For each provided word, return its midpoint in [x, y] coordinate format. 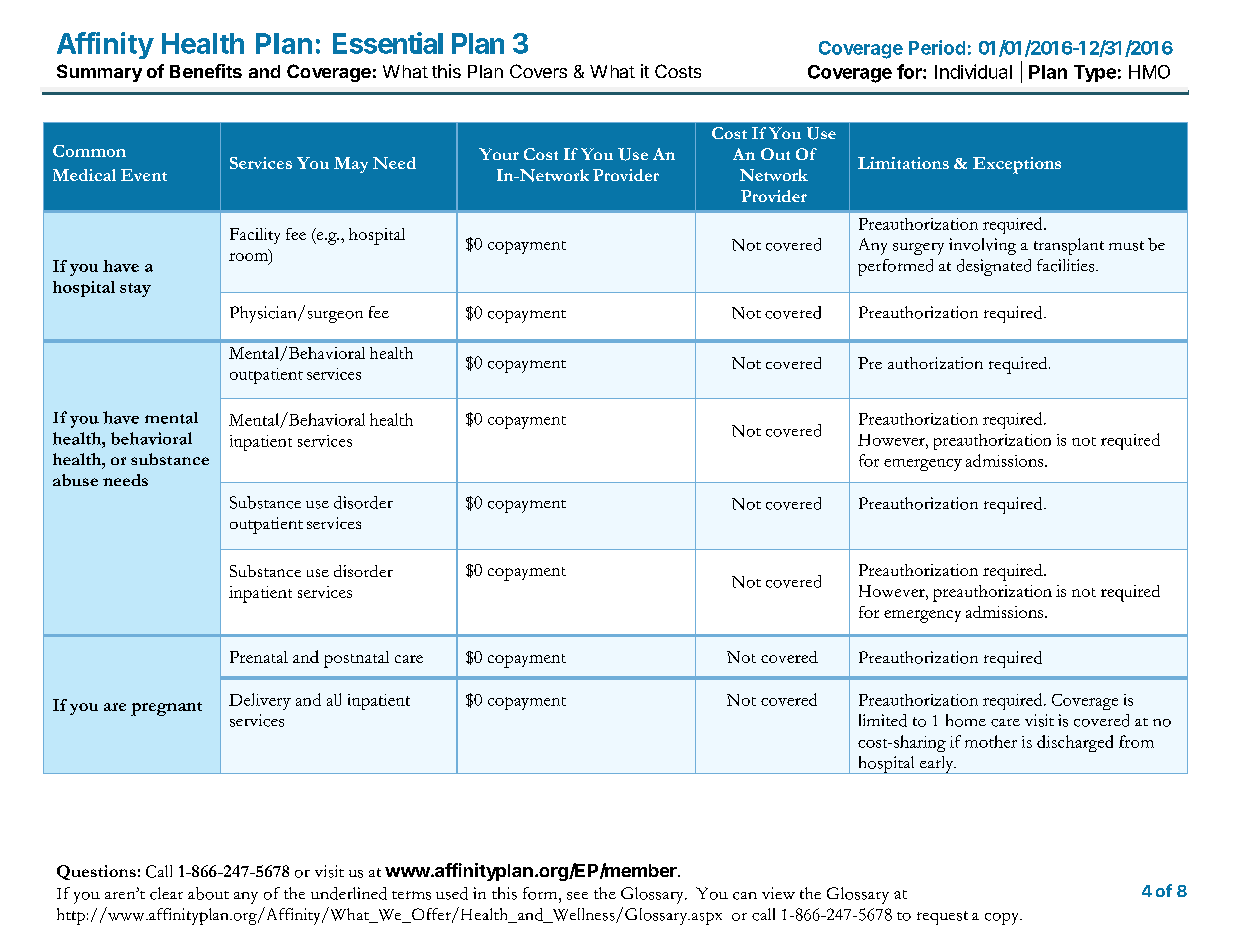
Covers [538, 71]
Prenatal [259, 657]
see [577, 896]
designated [994, 267]
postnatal [356, 659]
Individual [973, 71]
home [966, 720]
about [208, 893]
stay [135, 290]
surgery [918, 249]
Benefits [206, 71]
